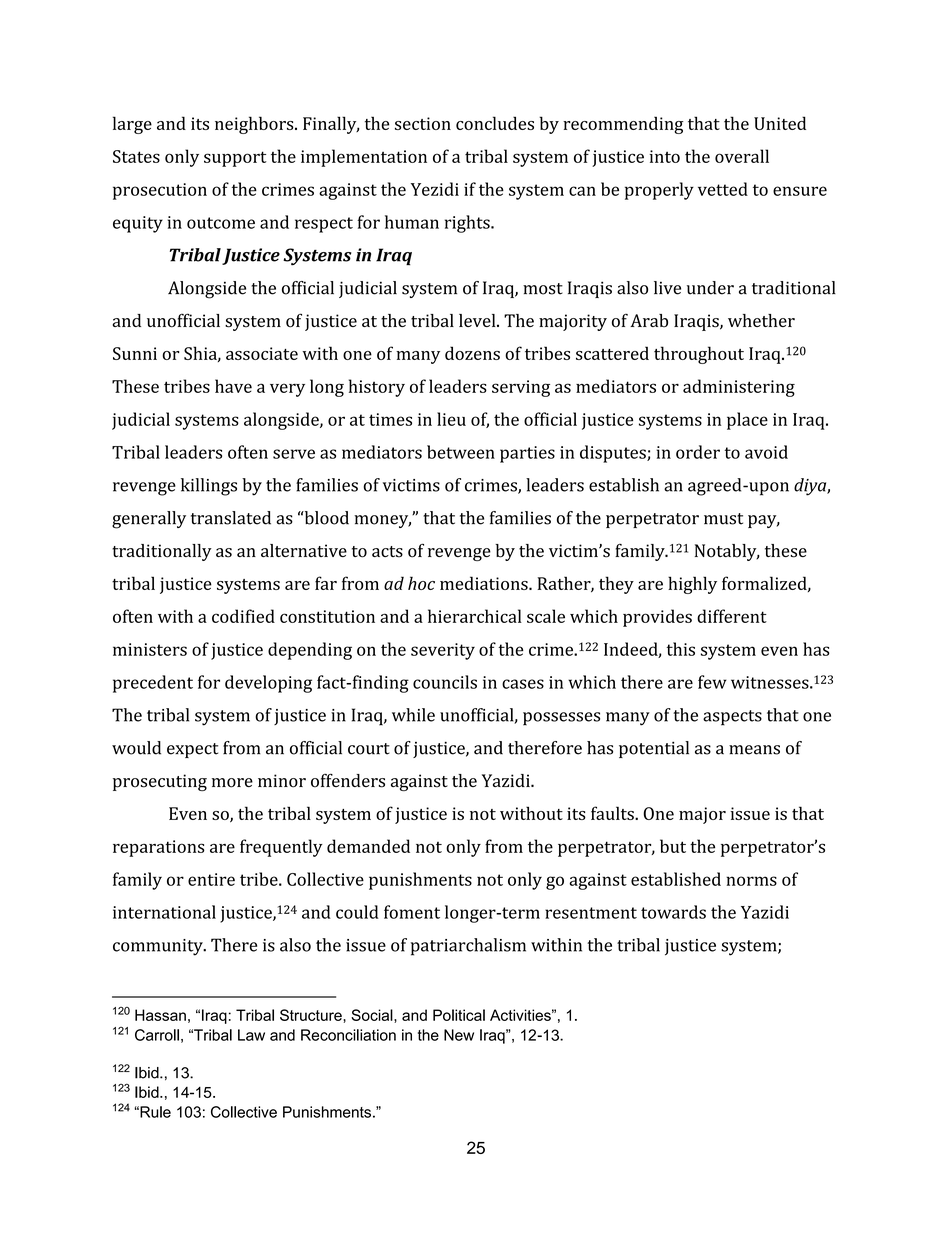  I want to click on concludes, so click(495, 123).
